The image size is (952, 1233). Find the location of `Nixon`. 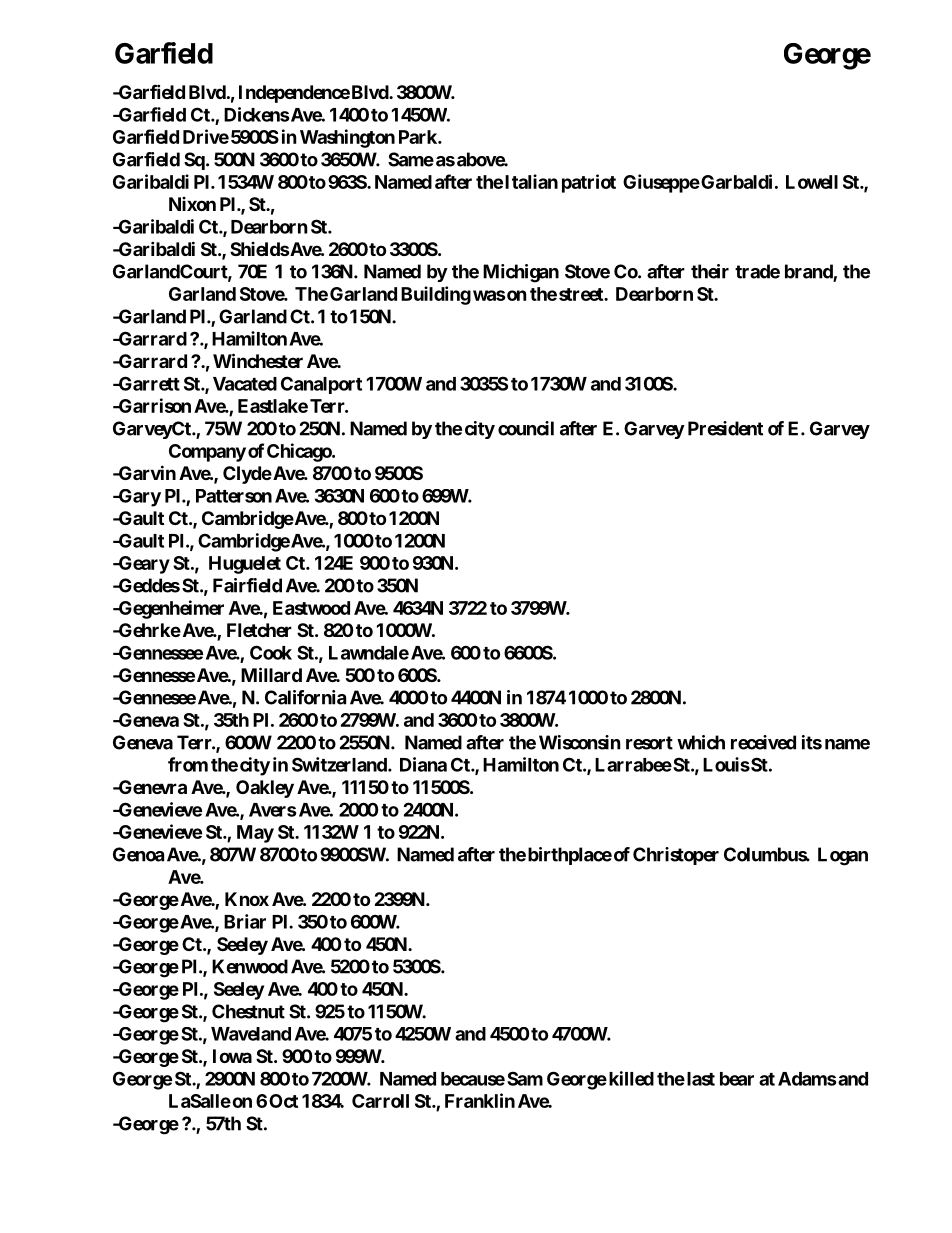

Nixon is located at coordinates (192, 204).
